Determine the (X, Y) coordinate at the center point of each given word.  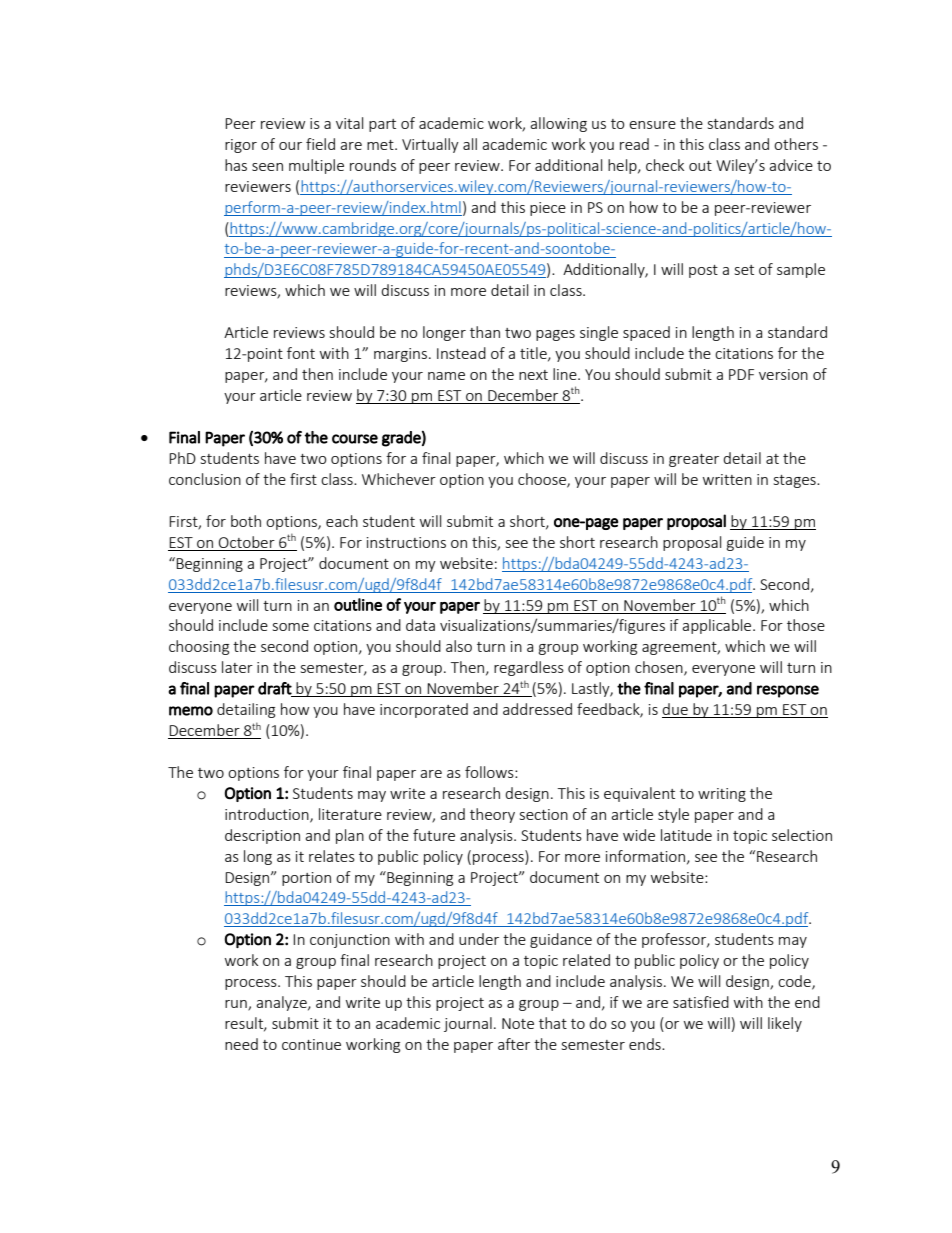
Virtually (430, 145)
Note (518, 1023)
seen (267, 167)
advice (791, 165)
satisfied (701, 1002)
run (237, 1005)
